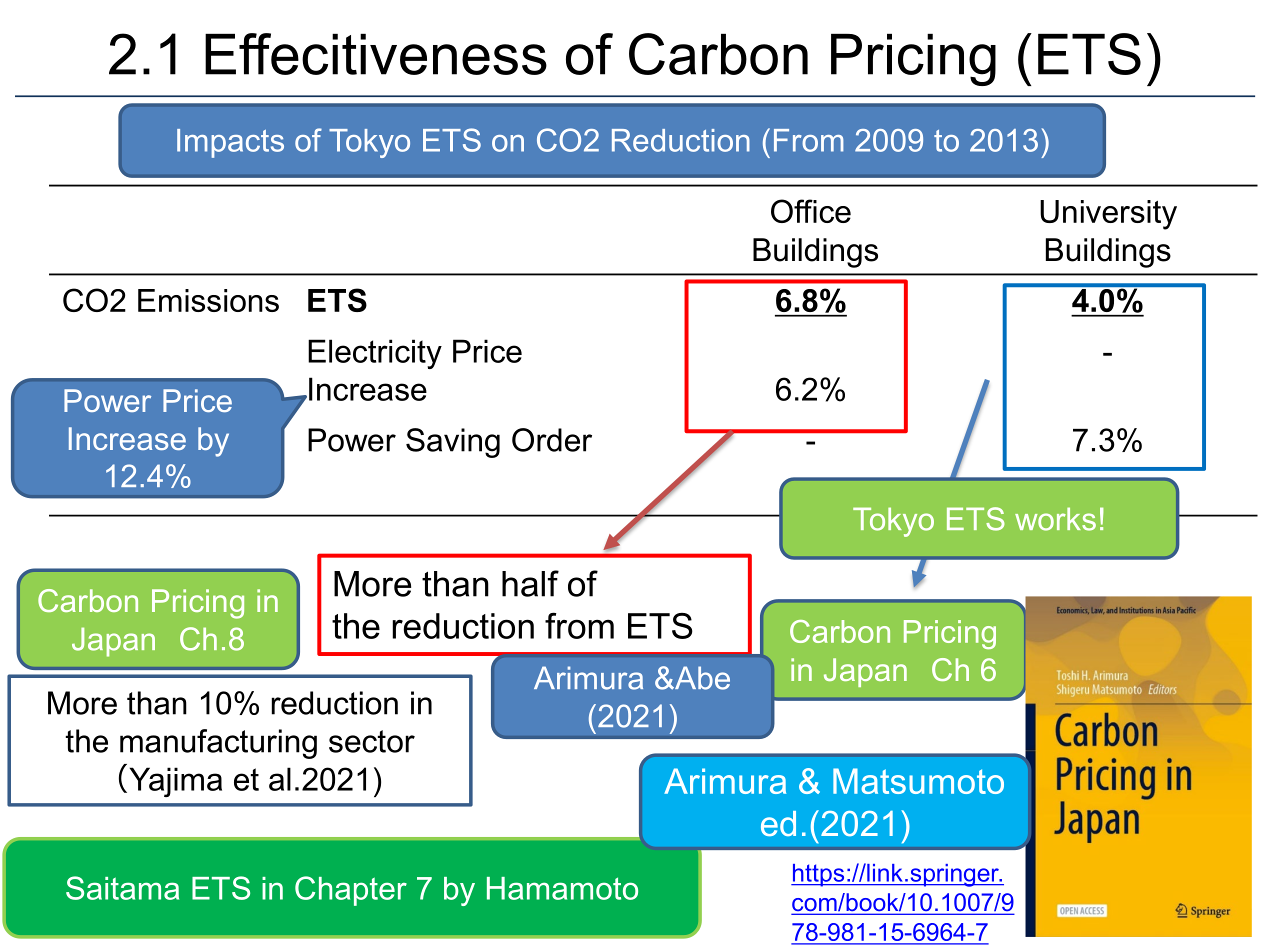  Describe the element at coordinates (811, 211) in the screenshot. I see `Office` at that location.
